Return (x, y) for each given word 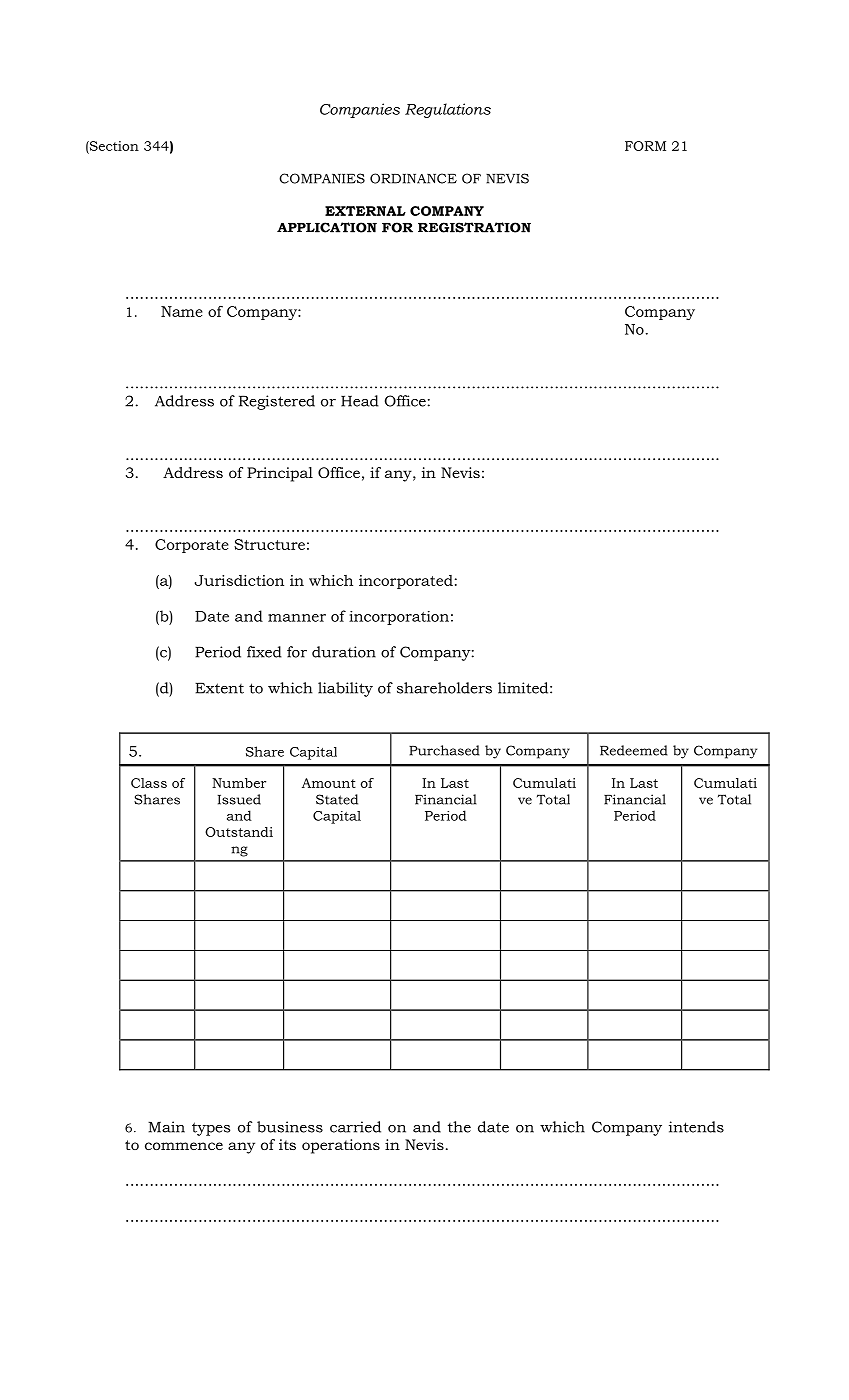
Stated (337, 799)
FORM (645, 146)
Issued (239, 799)
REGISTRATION (474, 227)
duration (344, 652)
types (211, 1129)
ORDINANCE (413, 178)
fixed (264, 652)
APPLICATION (327, 227)
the (459, 1127)
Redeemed (634, 750)
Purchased (444, 750)
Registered (277, 402)
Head (360, 401)
